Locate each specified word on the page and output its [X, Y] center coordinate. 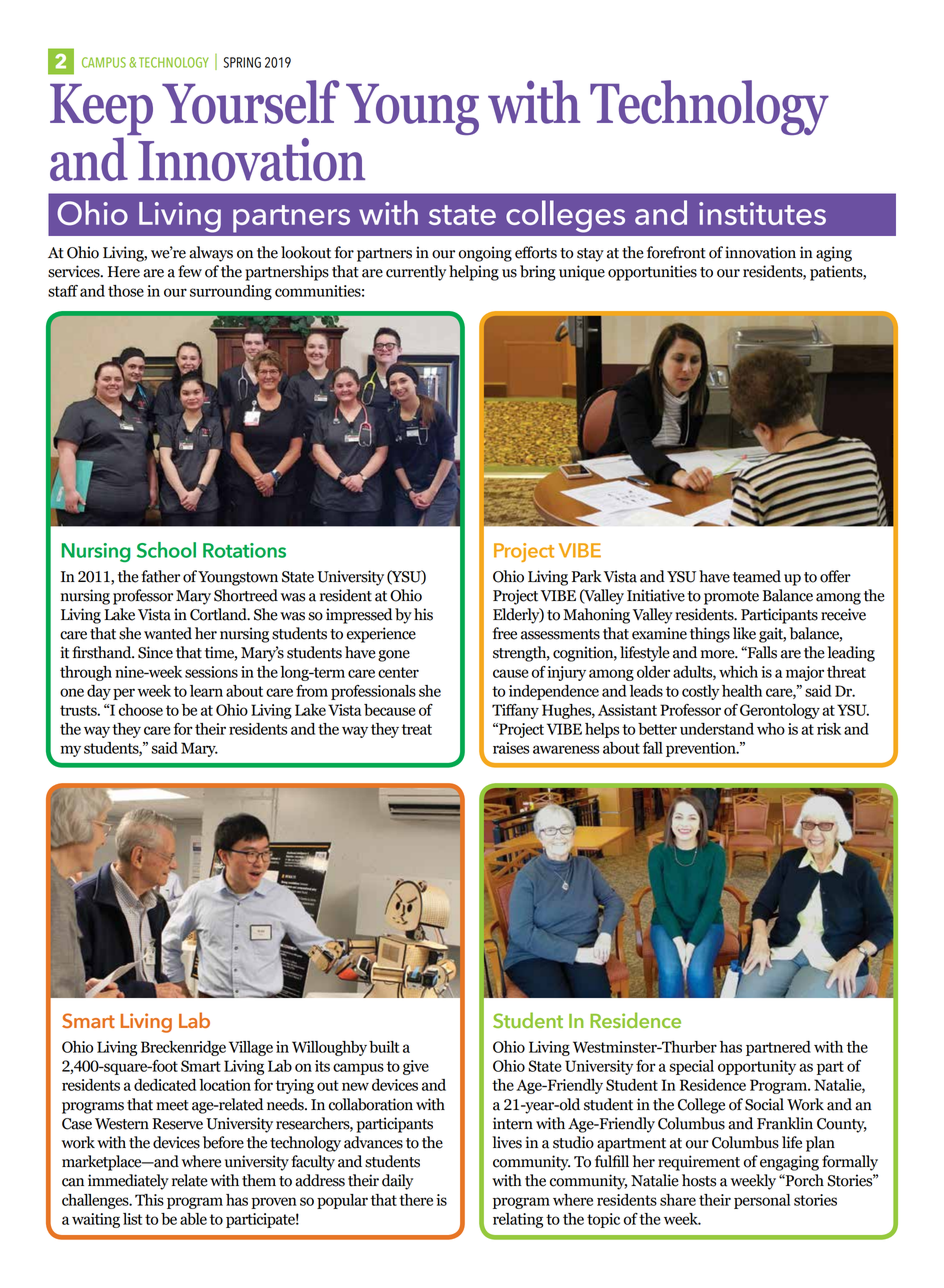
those [126, 291]
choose [141, 710]
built [384, 1047]
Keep [101, 111]
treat [417, 729]
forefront [676, 252]
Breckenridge [183, 1048]
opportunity [757, 1067]
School [166, 550]
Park [587, 576]
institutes [762, 213]
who [771, 729]
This [149, 1200]
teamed [757, 576]
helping [474, 273]
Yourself [251, 102]
